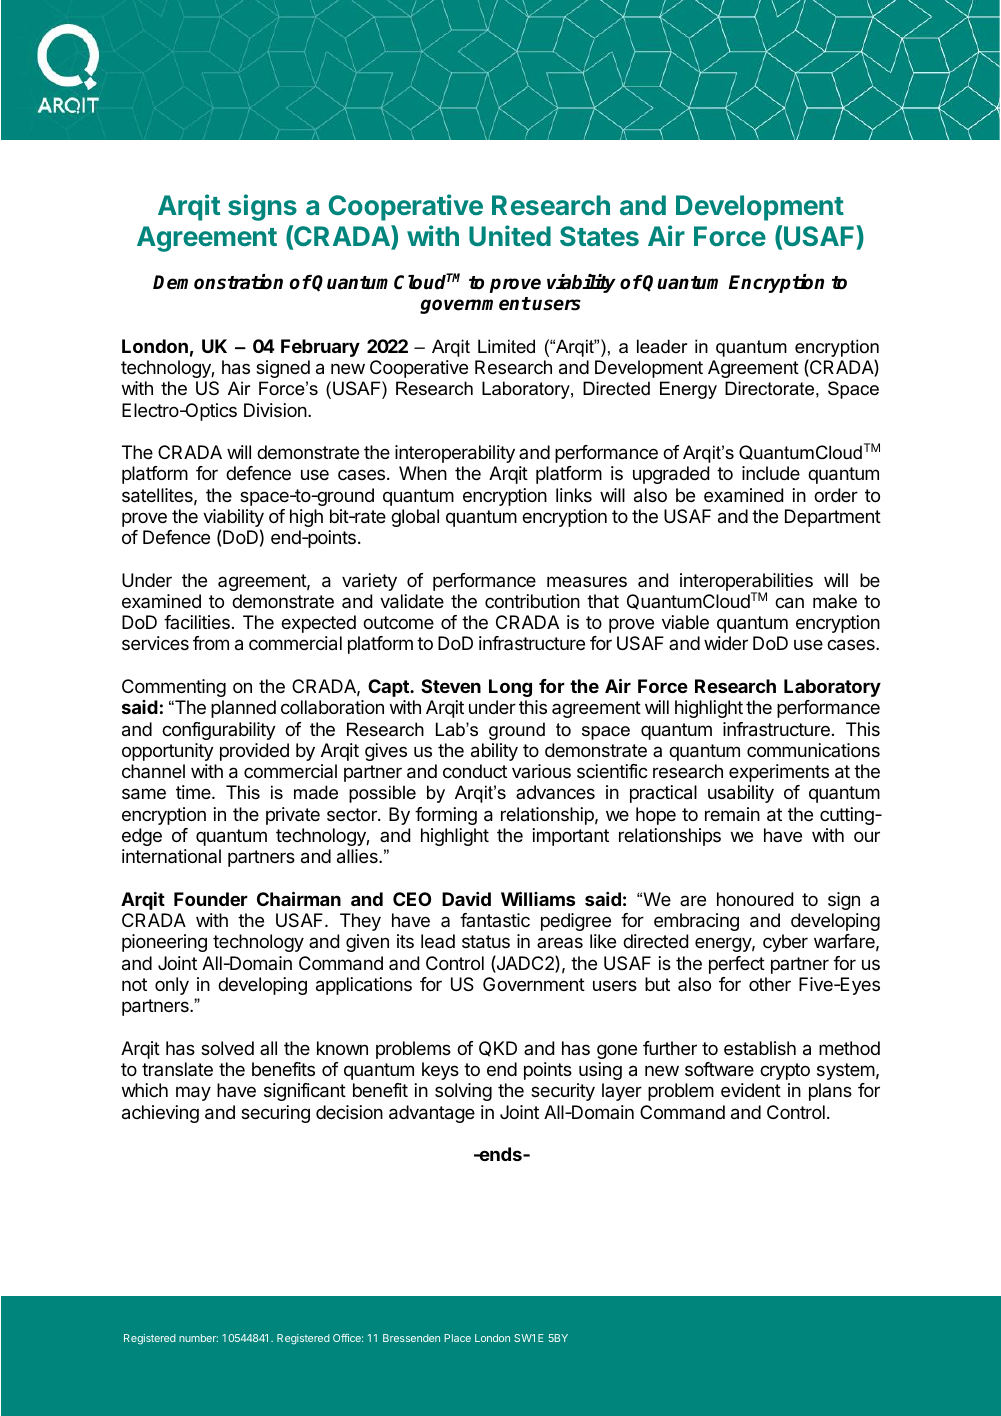 The width and height of the screenshot is (1001, 1416). What do you see at coordinates (779, 773) in the screenshot?
I see `experiments` at bounding box center [779, 773].
